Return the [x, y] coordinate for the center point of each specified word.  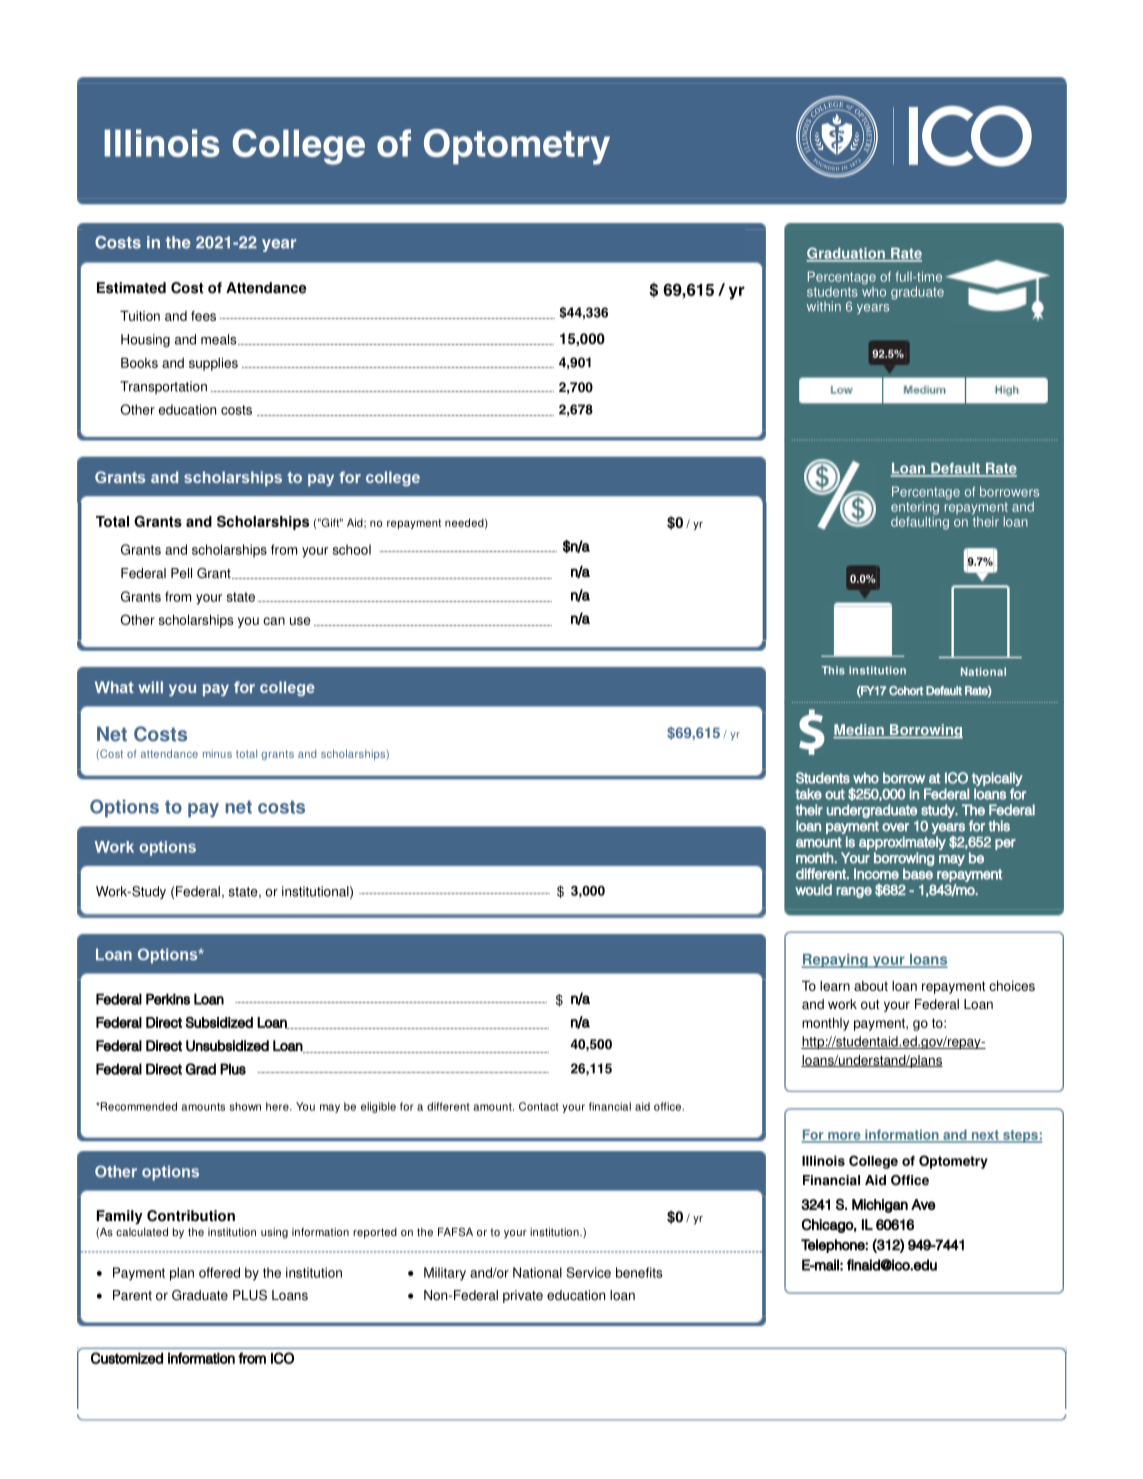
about [871, 986]
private [523, 1296]
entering [915, 509]
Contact [539, 1106]
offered [219, 1272]
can [274, 621]
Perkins [168, 999]
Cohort [906, 691]
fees [203, 316]
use [300, 621]
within [824, 306]
